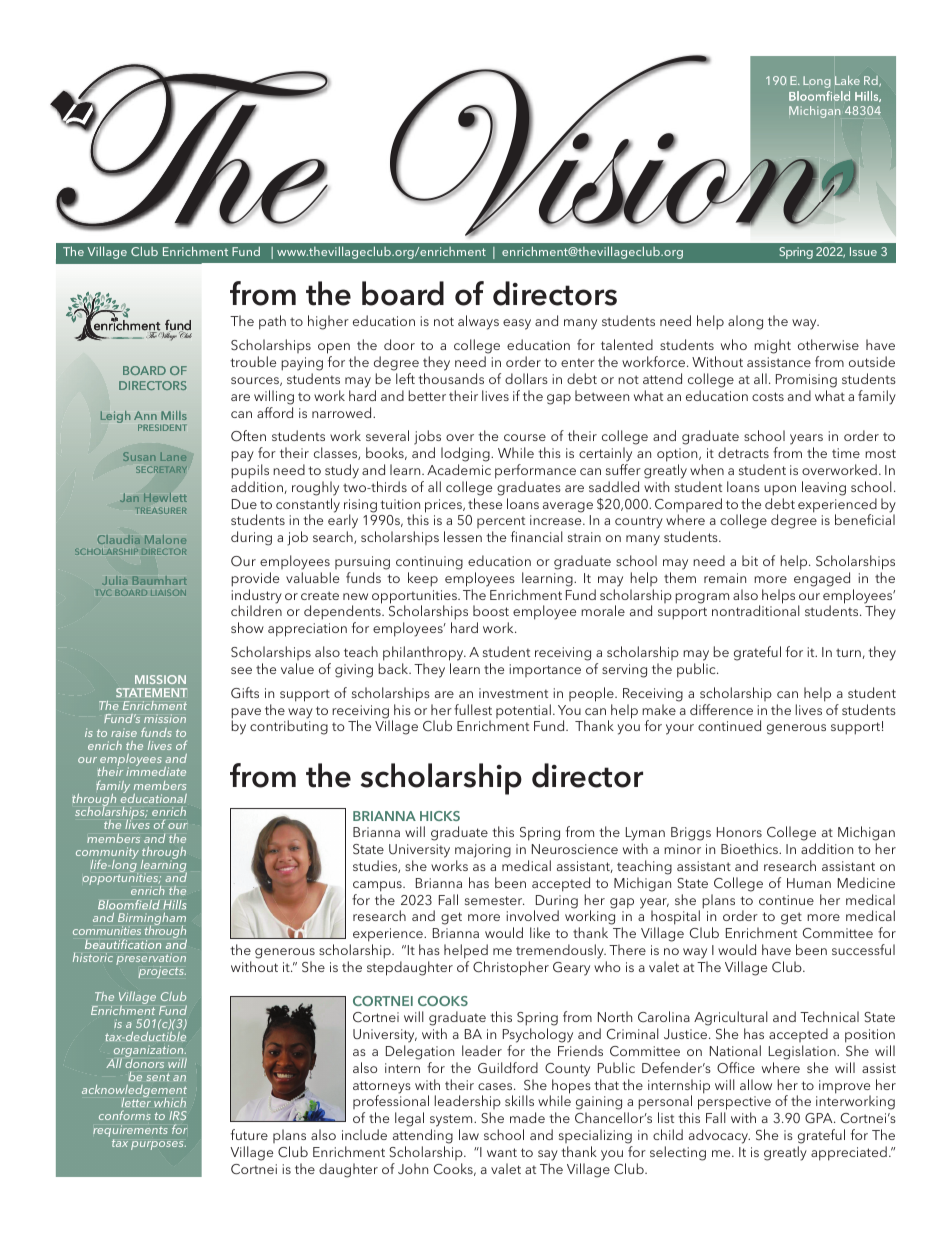  Describe the element at coordinates (378, 886) in the document. I see `campus` at that location.
